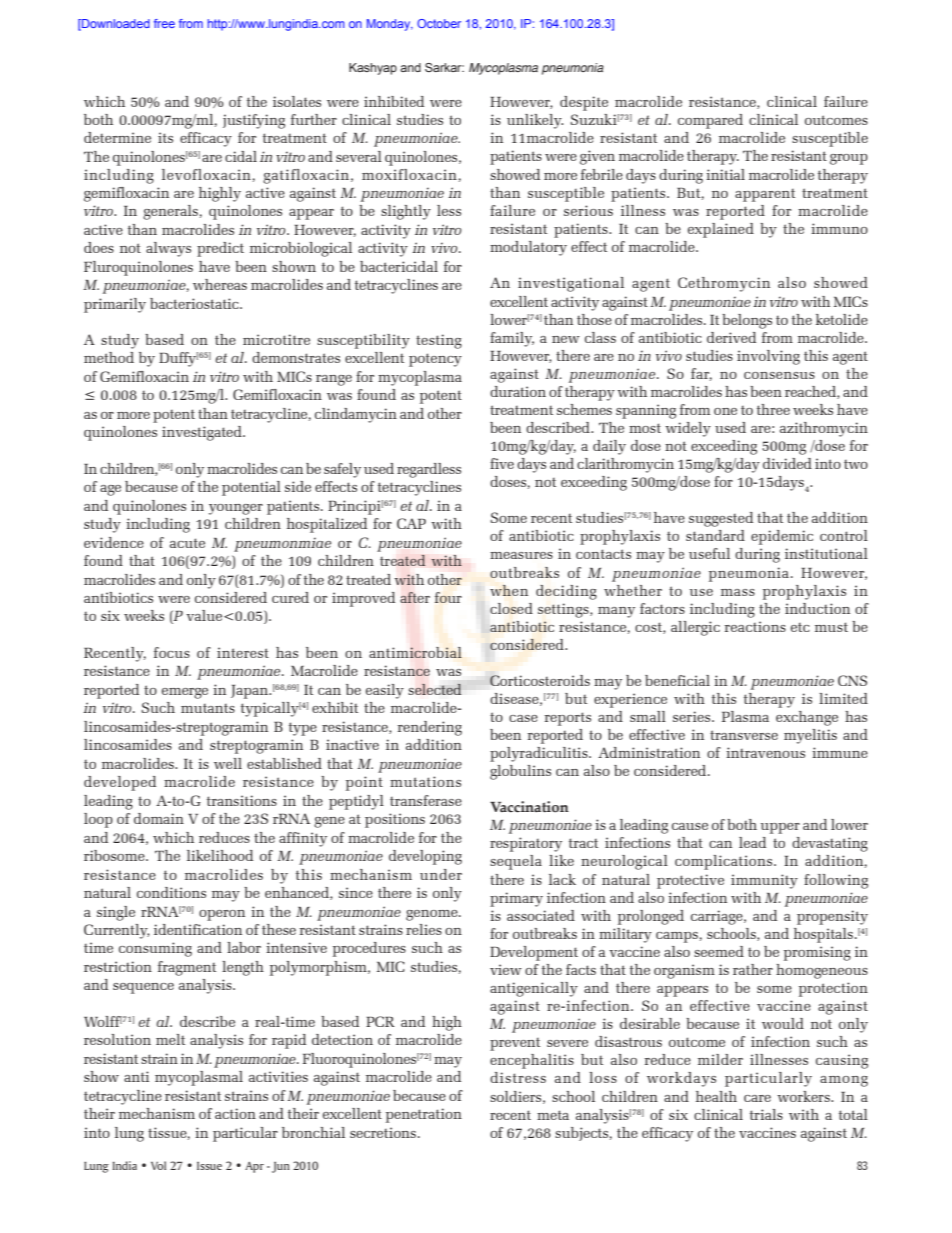 The image size is (952, 1233). What do you see at coordinates (187, 543) in the image?
I see `acute` at bounding box center [187, 543].
